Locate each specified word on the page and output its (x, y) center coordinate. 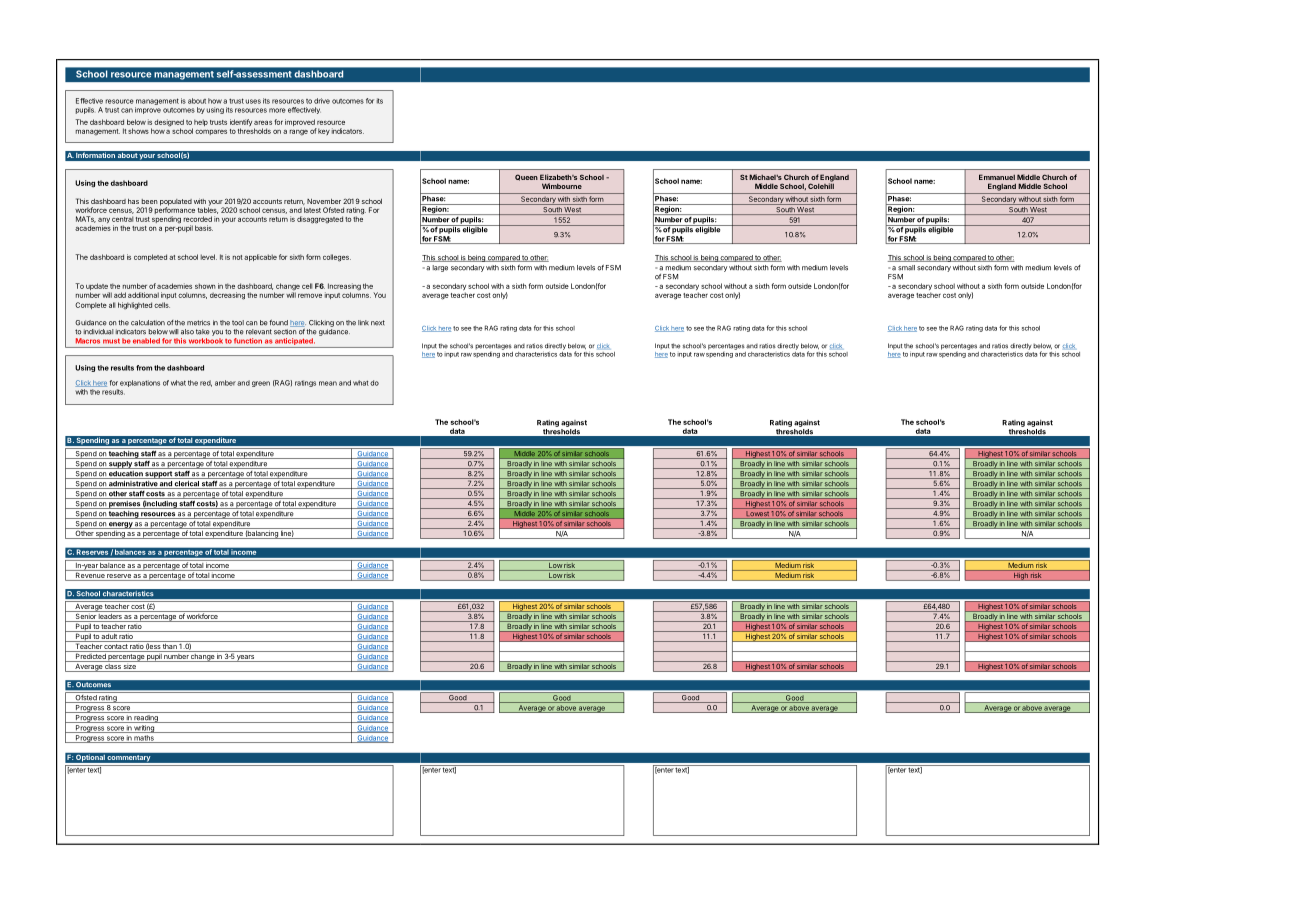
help (201, 122)
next (378, 323)
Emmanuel (997, 177)
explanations (140, 383)
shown (205, 286)
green (261, 384)
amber (225, 383)
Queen (526, 177)
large (440, 268)
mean (328, 383)
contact (116, 648)
